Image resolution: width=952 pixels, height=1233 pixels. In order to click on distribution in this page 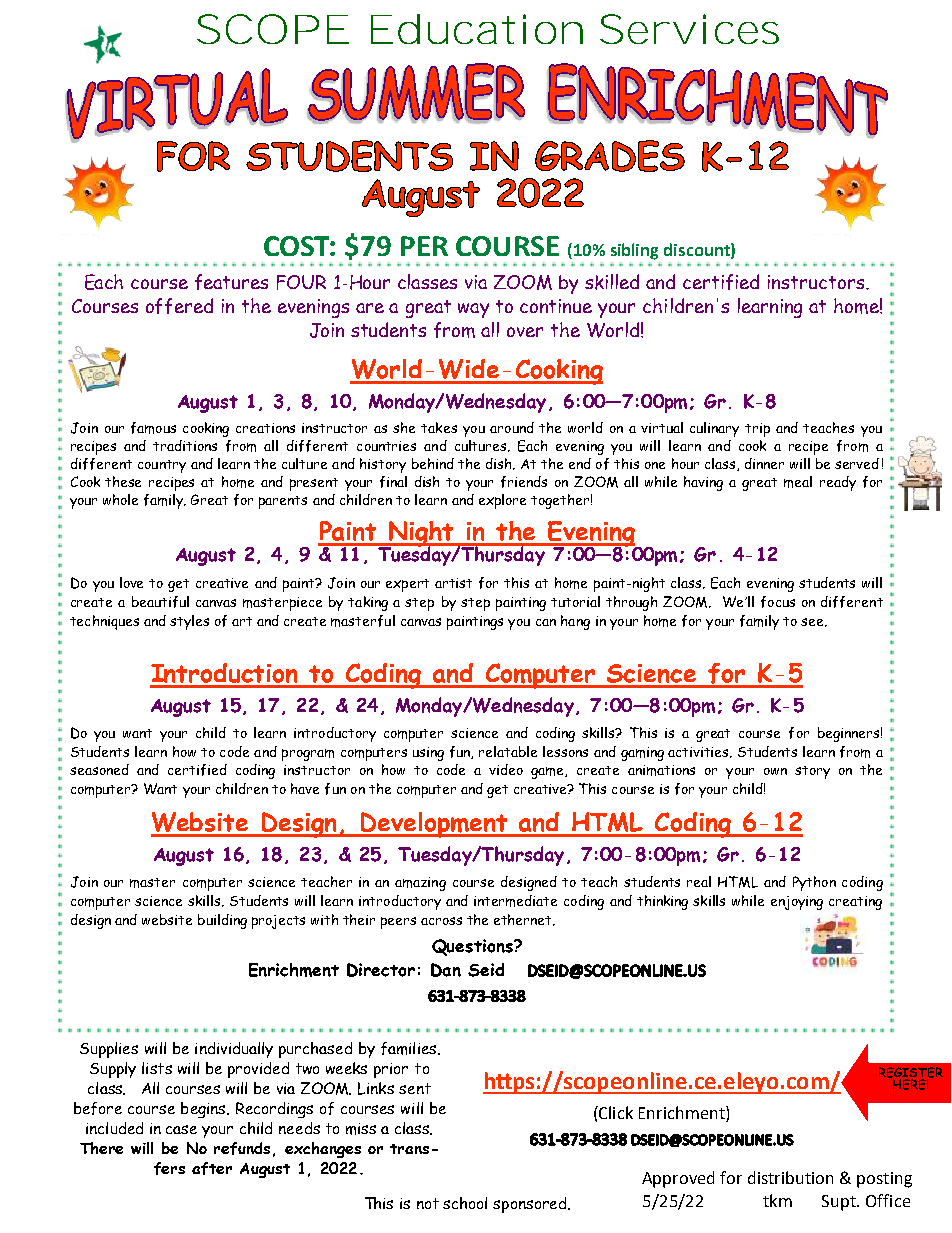, I will do `click(790, 1177)`.
